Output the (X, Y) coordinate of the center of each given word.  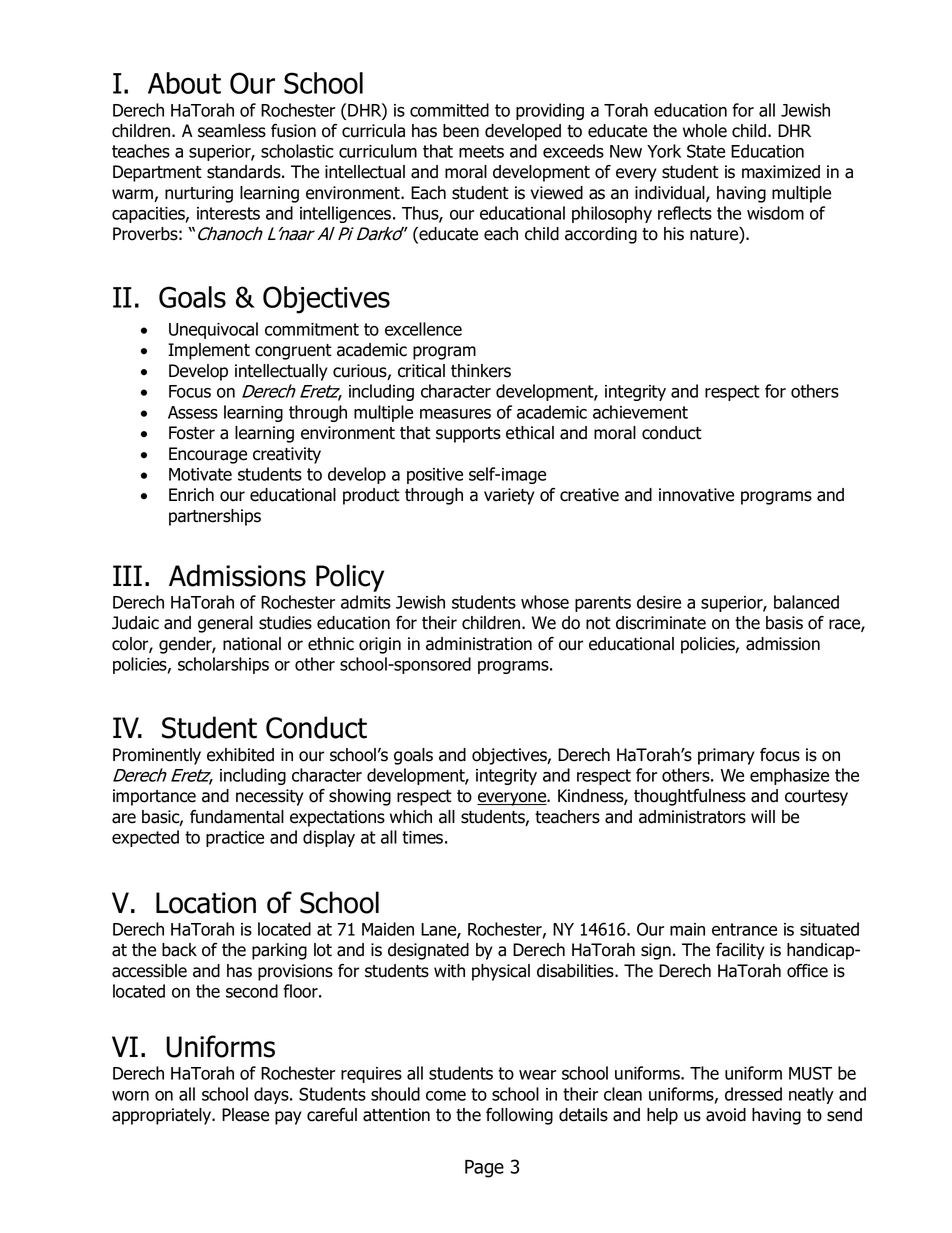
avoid (726, 1115)
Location (206, 903)
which (411, 817)
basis (784, 623)
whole (705, 131)
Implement (209, 351)
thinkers (481, 371)
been (461, 131)
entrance (744, 929)
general (225, 624)
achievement (640, 412)
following (519, 1116)
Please (245, 1115)
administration (479, 644)
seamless (232, 131)
